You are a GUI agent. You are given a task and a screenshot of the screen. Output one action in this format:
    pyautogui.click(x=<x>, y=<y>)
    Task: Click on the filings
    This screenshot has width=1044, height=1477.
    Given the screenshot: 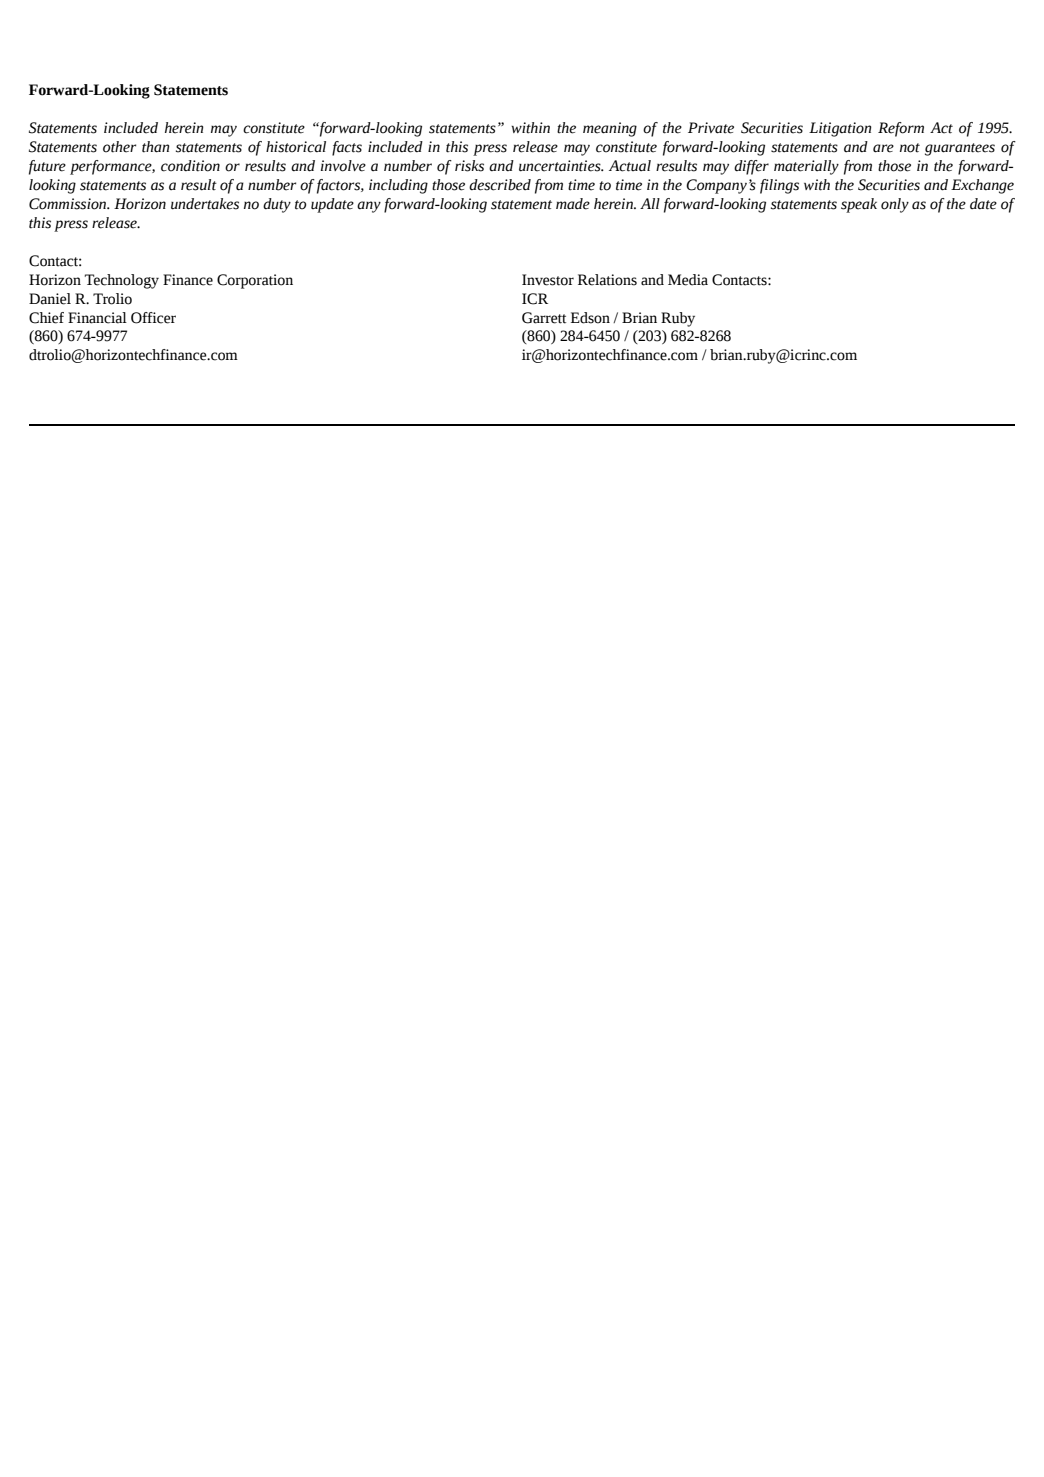 What is the action you would take?
    pyautogui.click(x=779, y=186)
